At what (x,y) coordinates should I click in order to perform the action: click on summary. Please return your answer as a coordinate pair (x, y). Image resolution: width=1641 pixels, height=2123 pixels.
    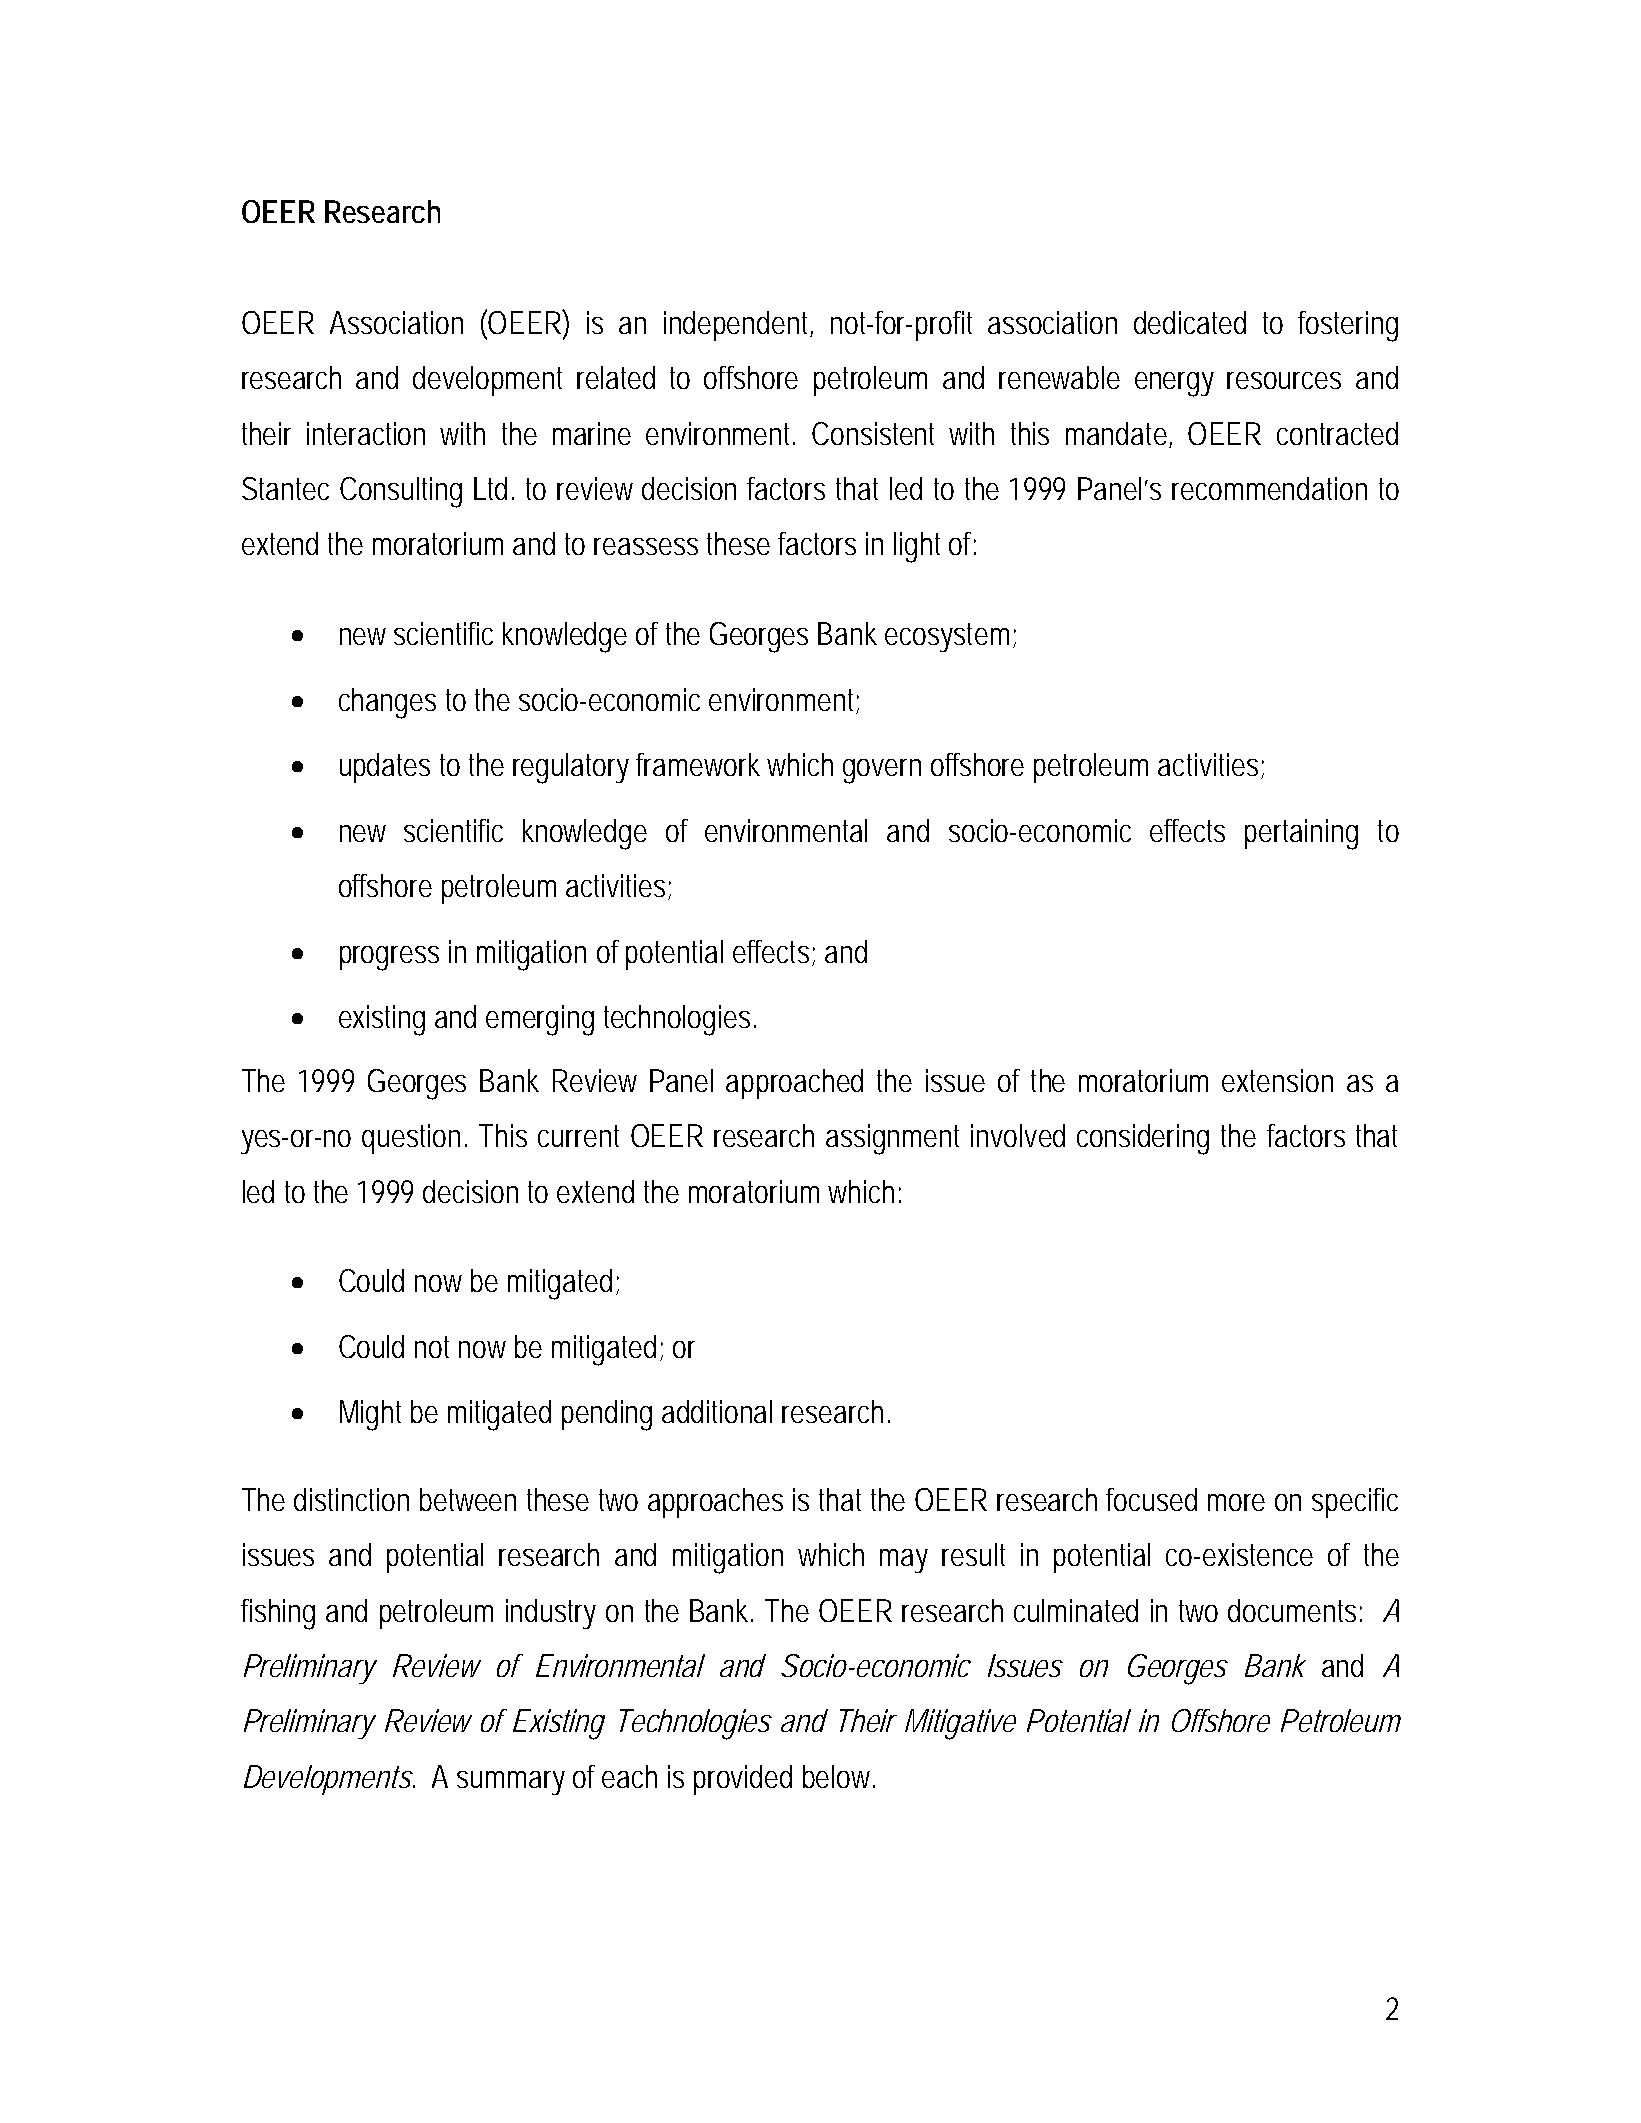
    Looking at the image, I should click on (511, 1783).
